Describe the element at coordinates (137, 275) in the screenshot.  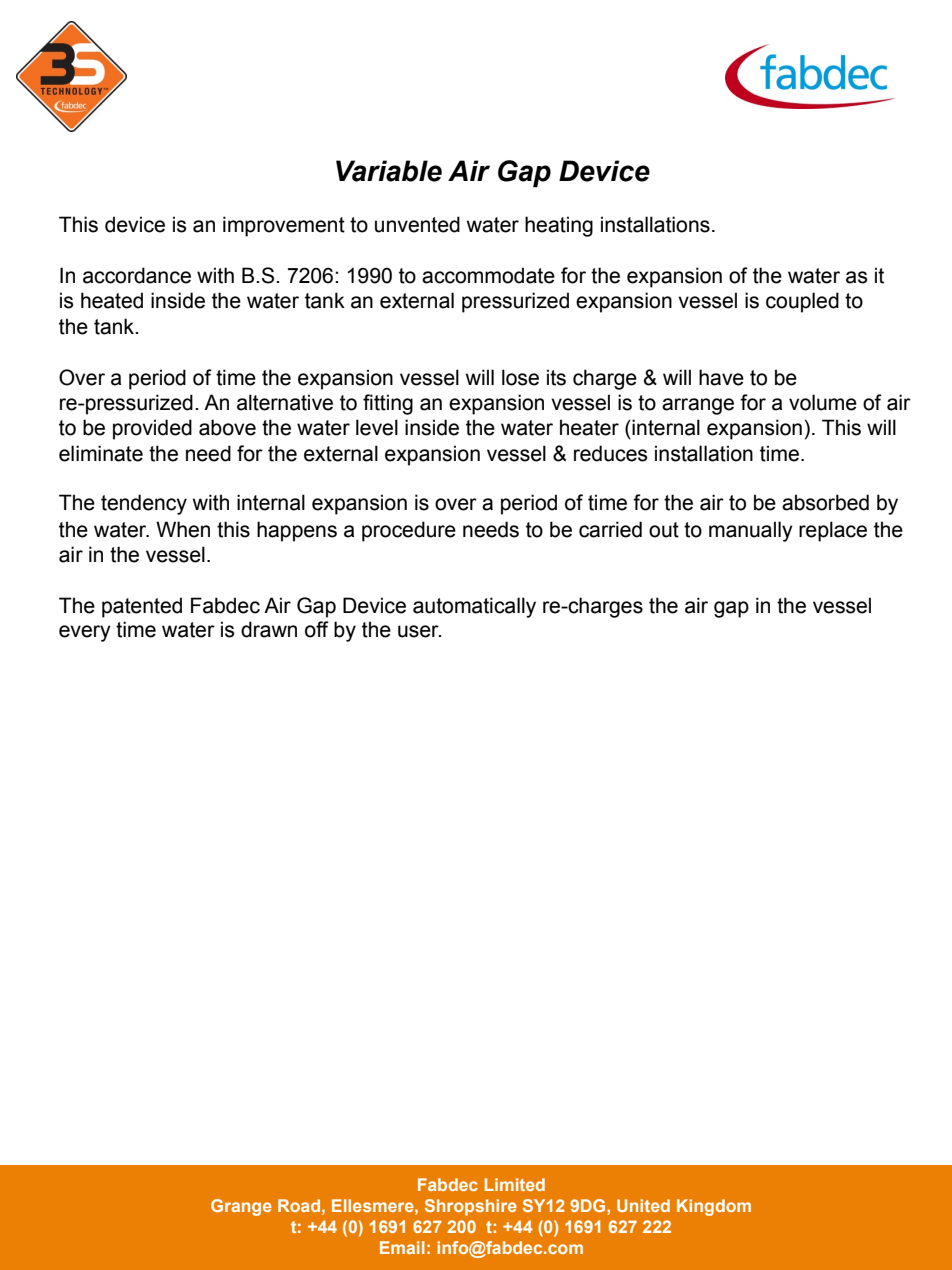
I see `accordance` at that location.
